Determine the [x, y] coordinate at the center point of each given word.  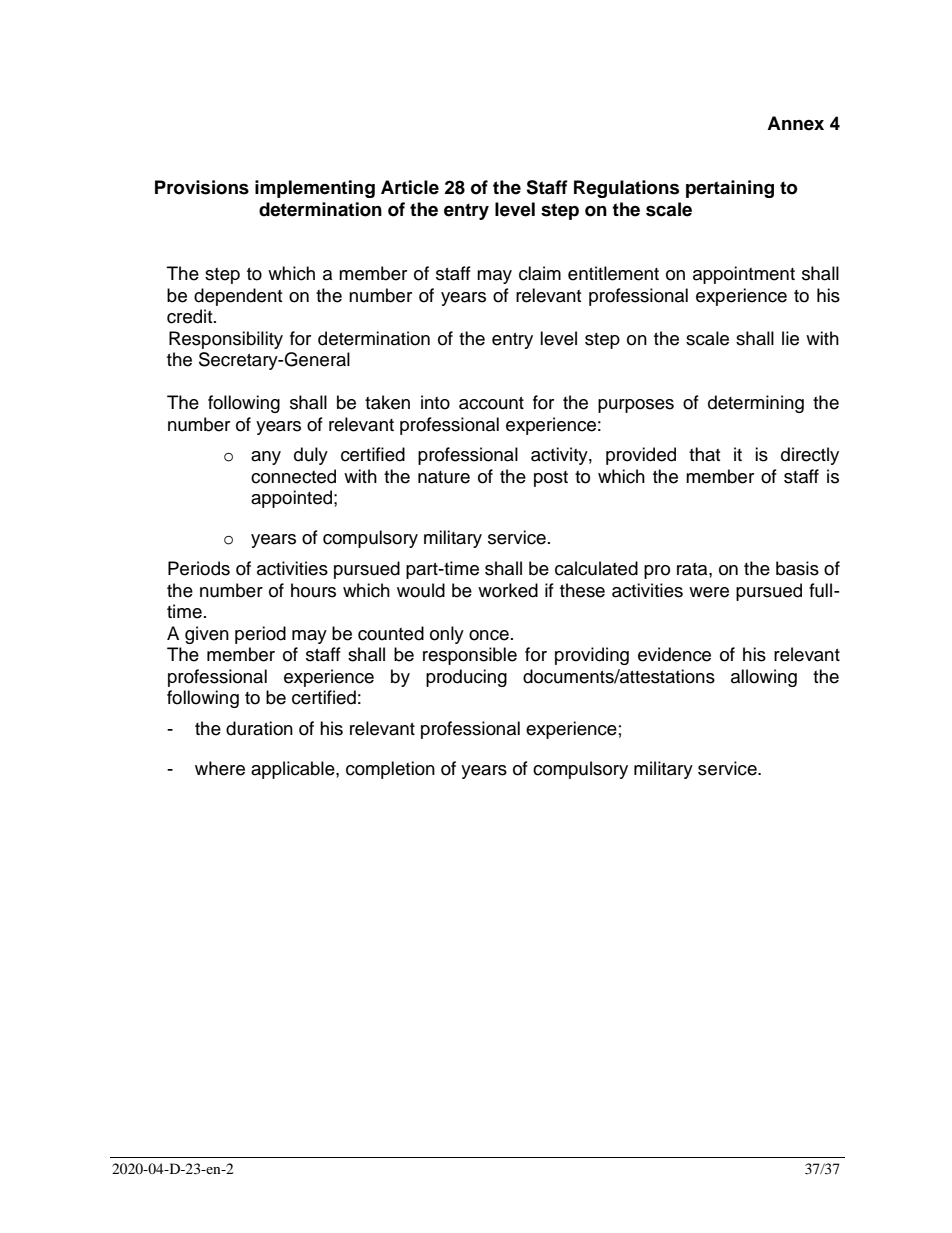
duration [259, 728]
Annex [795, 123]
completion [390, 770]
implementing [315, 189]
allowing [764, 678]
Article [410, 187]
